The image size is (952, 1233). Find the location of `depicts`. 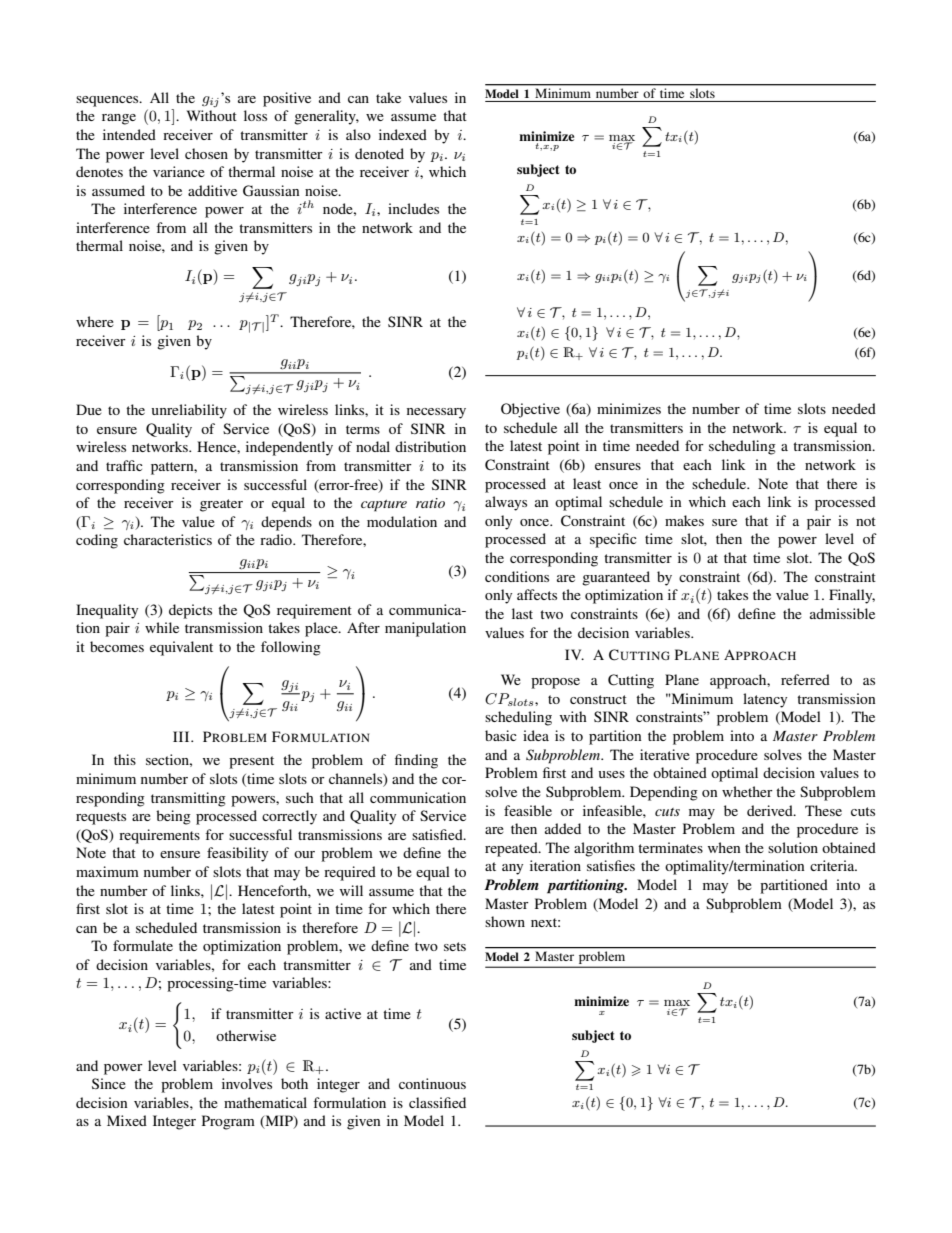

depicts is located at coordinates (190, 611).
